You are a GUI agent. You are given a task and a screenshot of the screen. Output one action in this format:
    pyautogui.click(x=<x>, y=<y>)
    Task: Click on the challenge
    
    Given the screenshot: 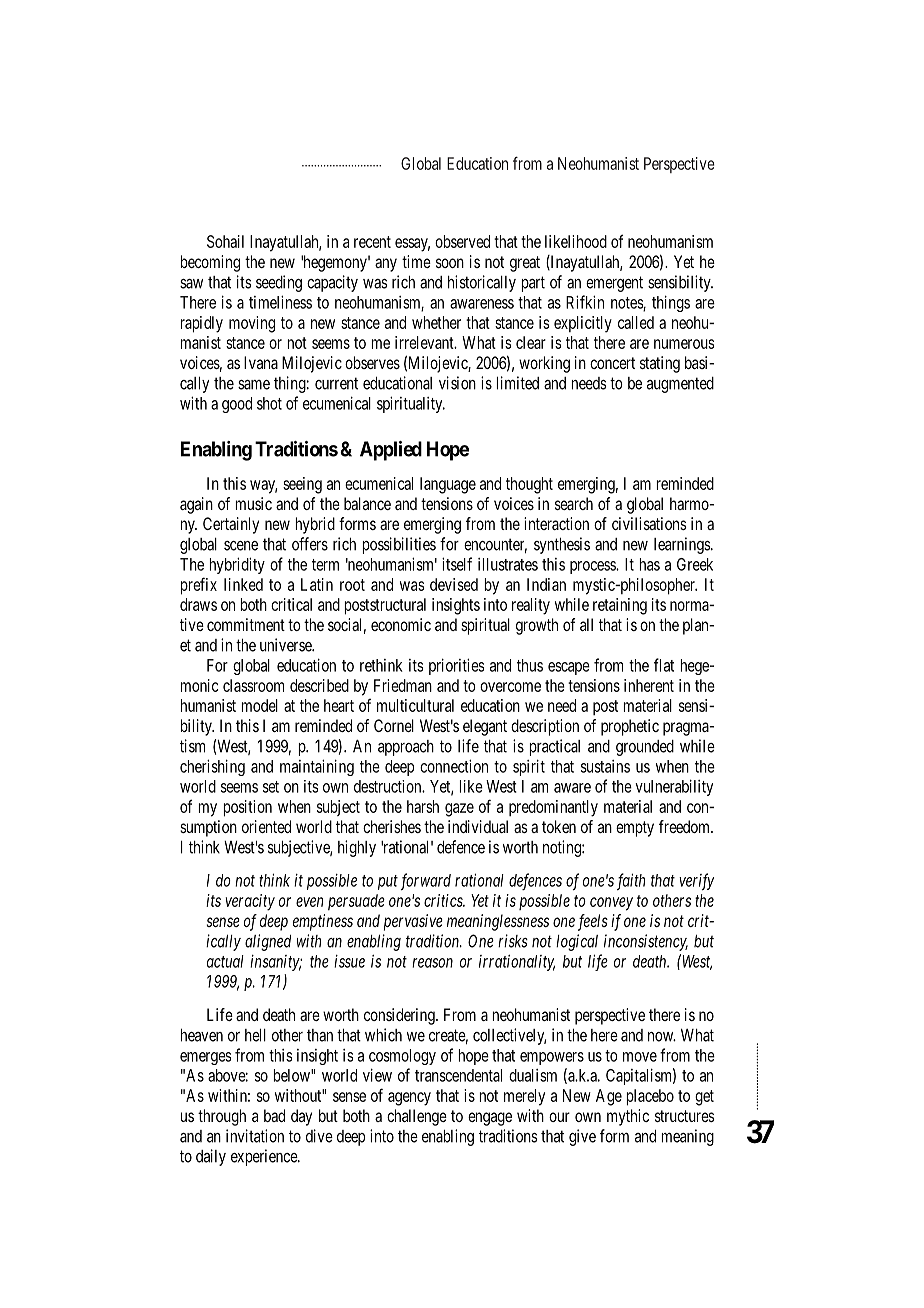 What is the action you would take?
    pyautogui.click(x=417, y=1117)
